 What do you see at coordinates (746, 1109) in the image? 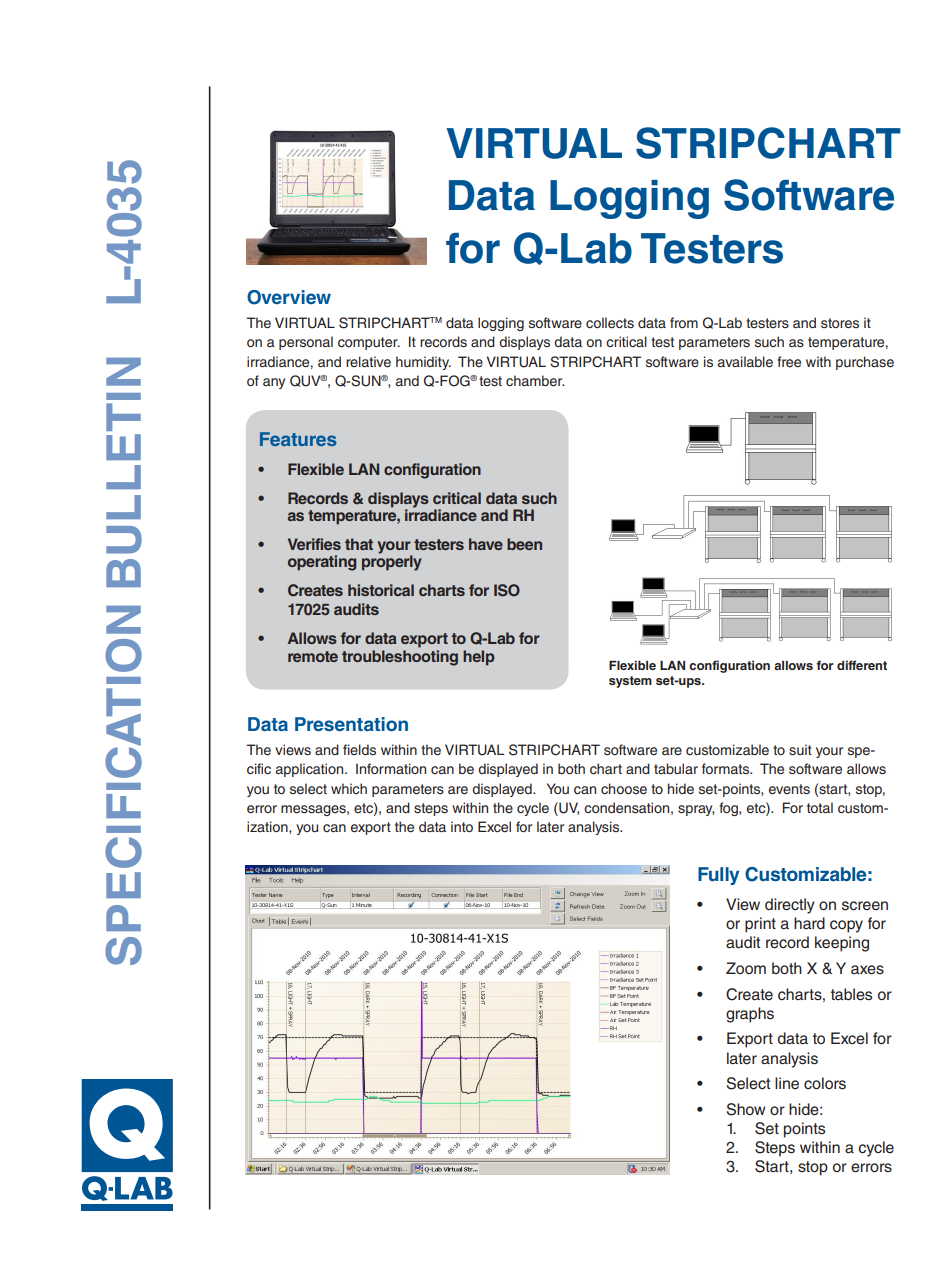
I see `Show` at bounding box center [746, 1109].
